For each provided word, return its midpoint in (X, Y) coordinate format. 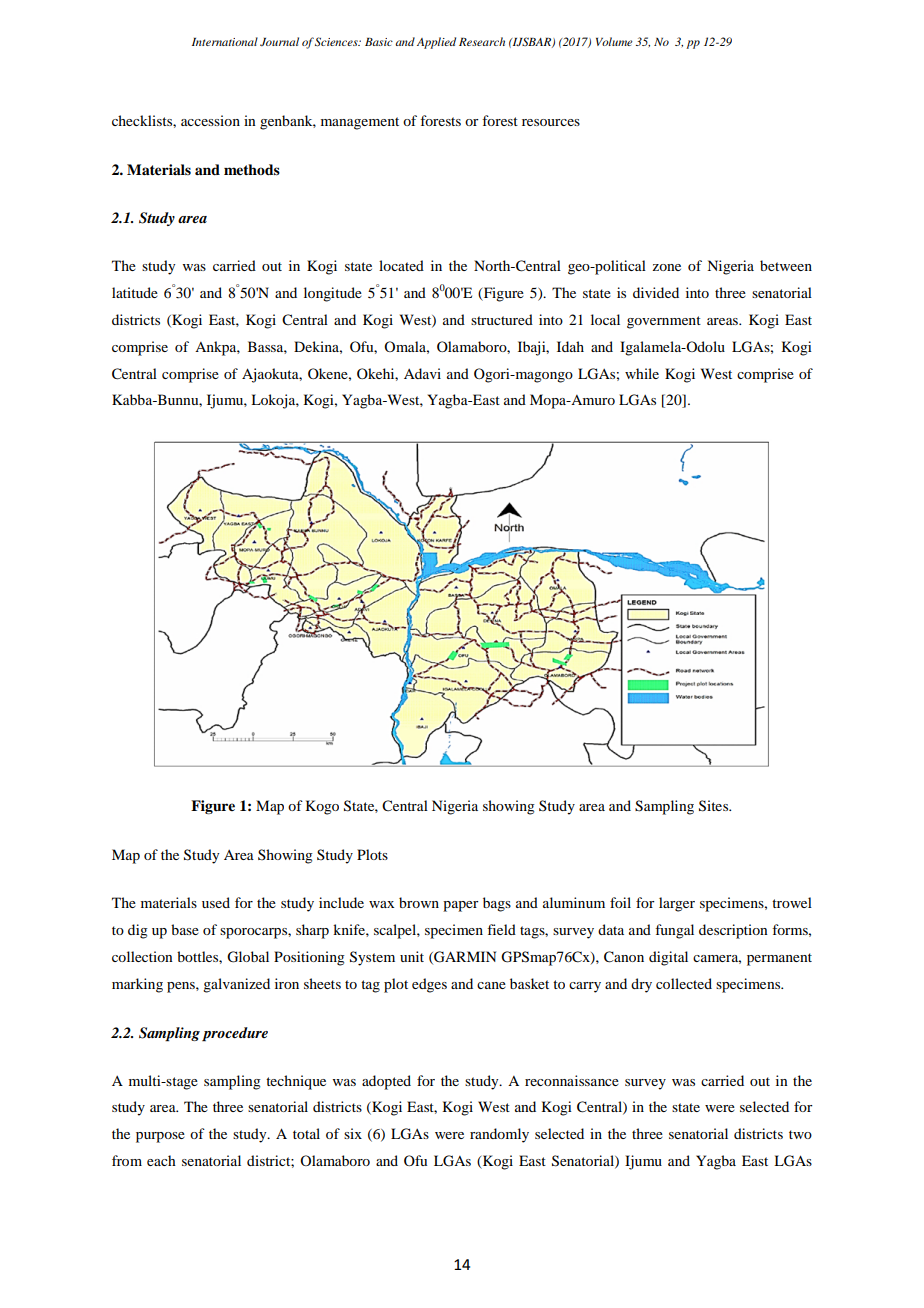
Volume (614, 41)
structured (502, 319)
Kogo (322, 807)
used (216, 902)
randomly (499, 1135)
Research (482, 41)
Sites (715, 806)
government (664, 322)
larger (677, 904)
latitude (135, 292)
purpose (160, 1137)
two (800, 1134)
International (225, 41)
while (642, 373)
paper (461, 906)
